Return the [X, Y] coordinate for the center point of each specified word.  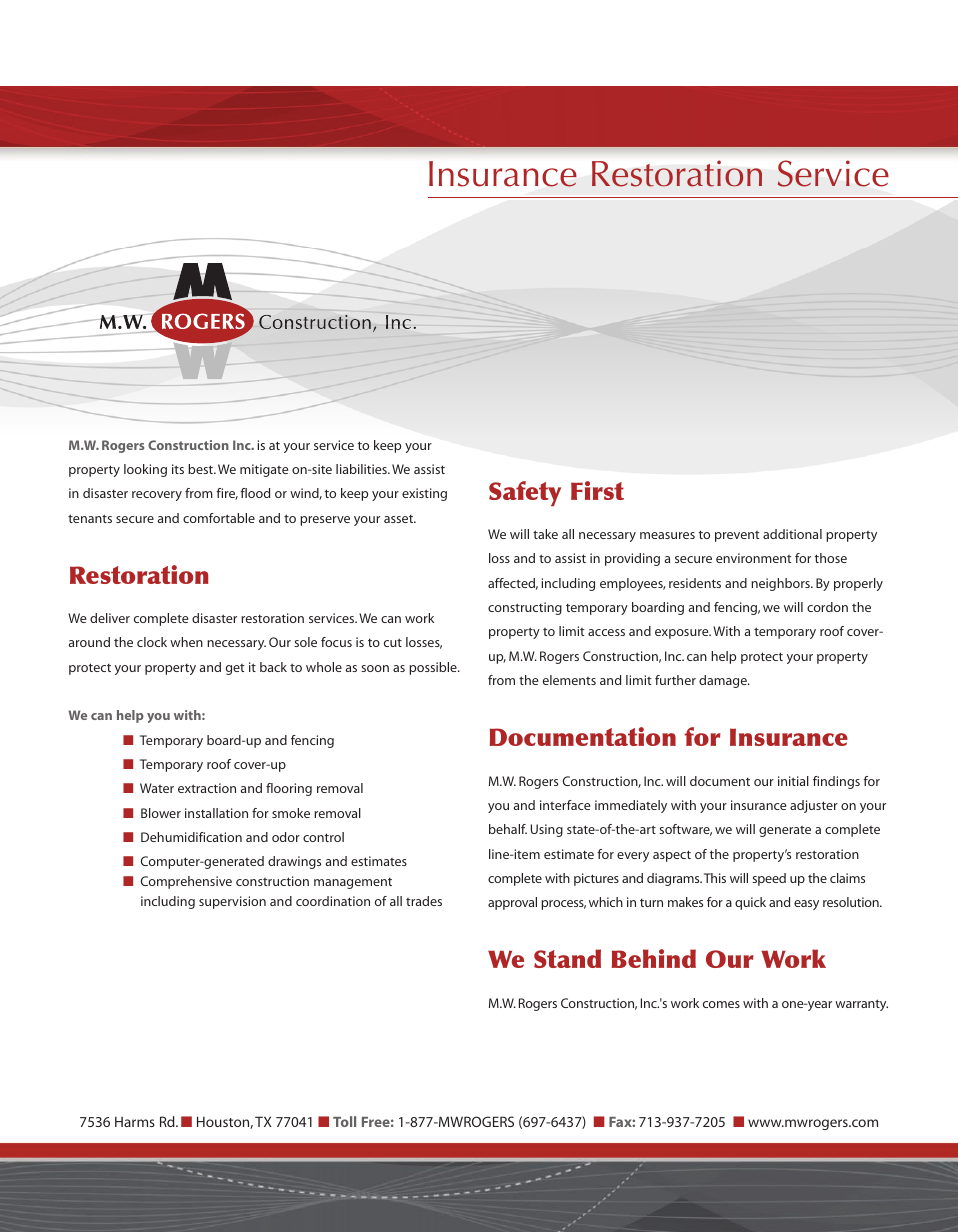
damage [724, 681]
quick [750, 903]
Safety [525, 493]
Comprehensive [186, 882]
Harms [135, 1122]
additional [792, 534]
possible [434, 668]
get [235, 669]
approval [512, 903]
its [178, 469]
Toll [344, 1121]
